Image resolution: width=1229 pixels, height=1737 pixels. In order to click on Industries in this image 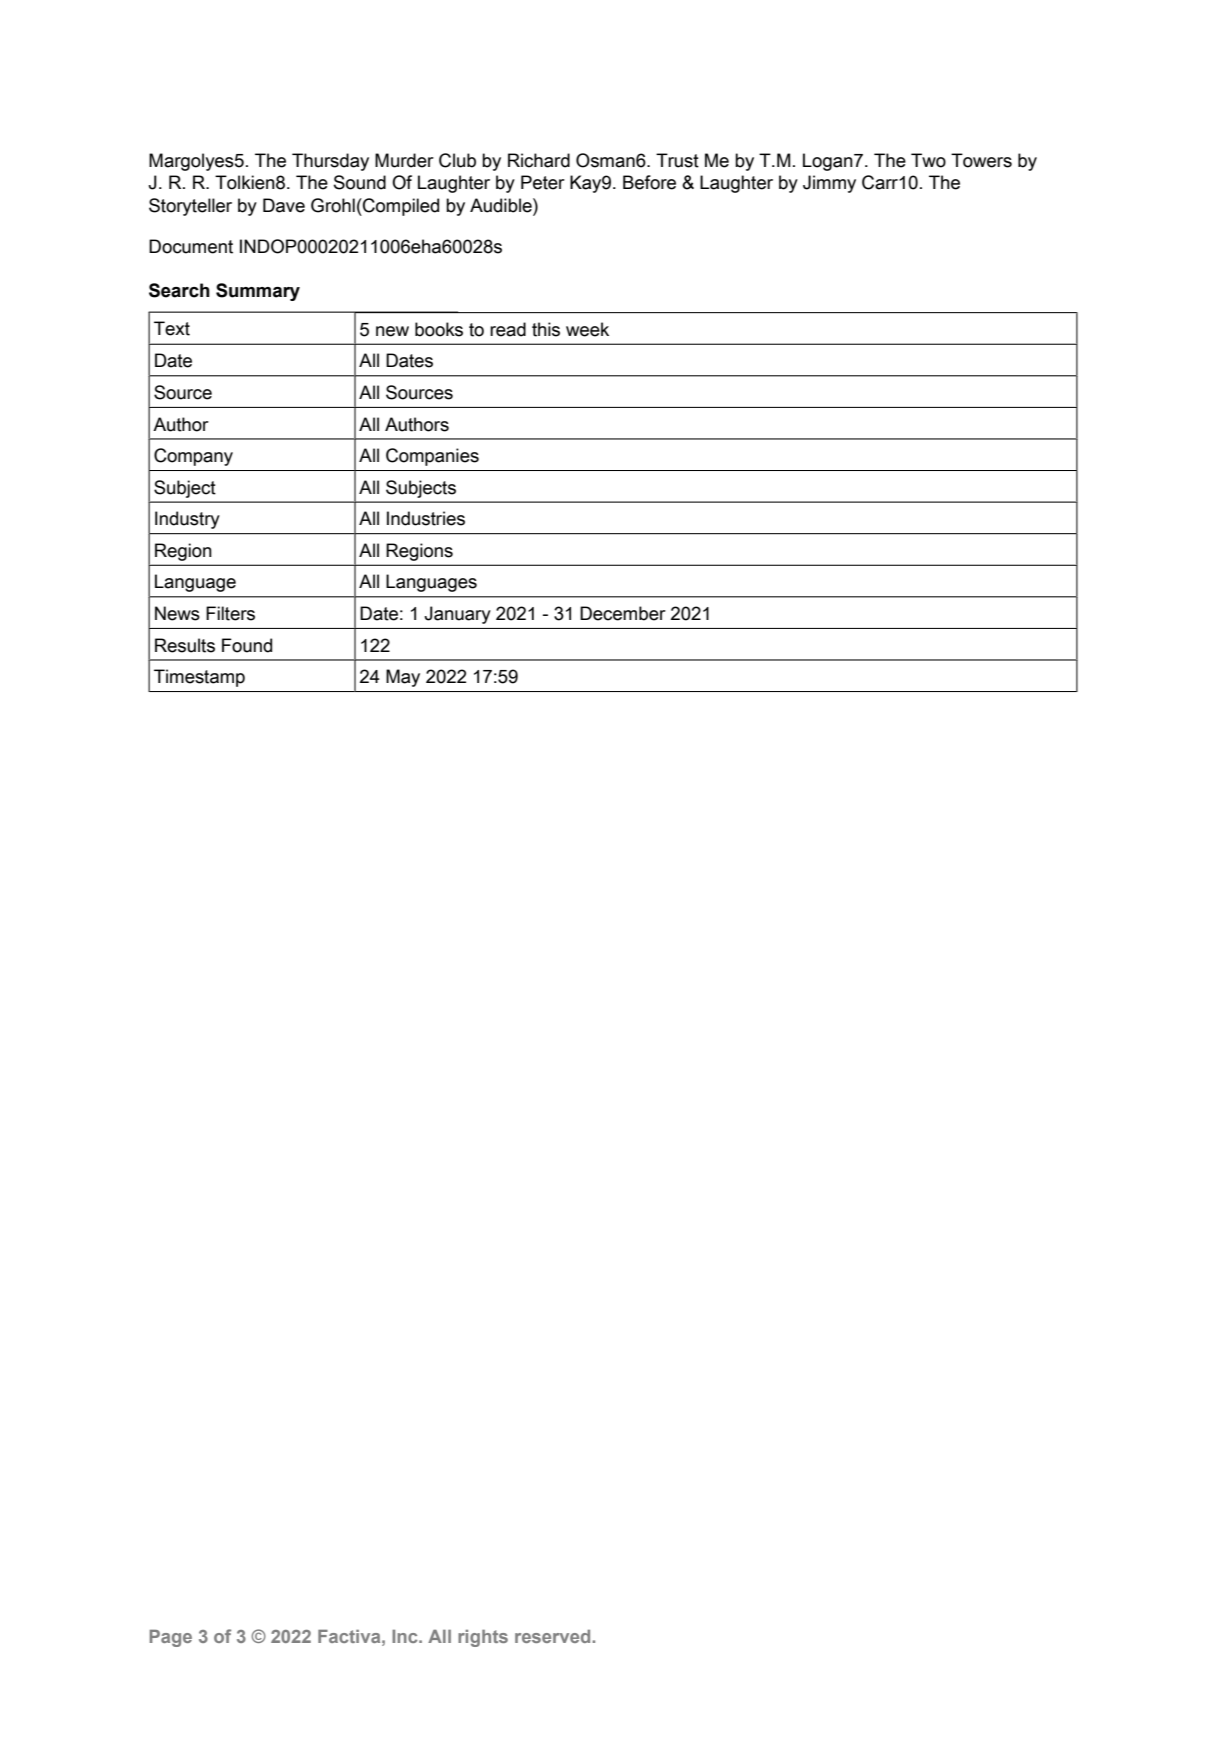, I will do `click(426, 518)`.
